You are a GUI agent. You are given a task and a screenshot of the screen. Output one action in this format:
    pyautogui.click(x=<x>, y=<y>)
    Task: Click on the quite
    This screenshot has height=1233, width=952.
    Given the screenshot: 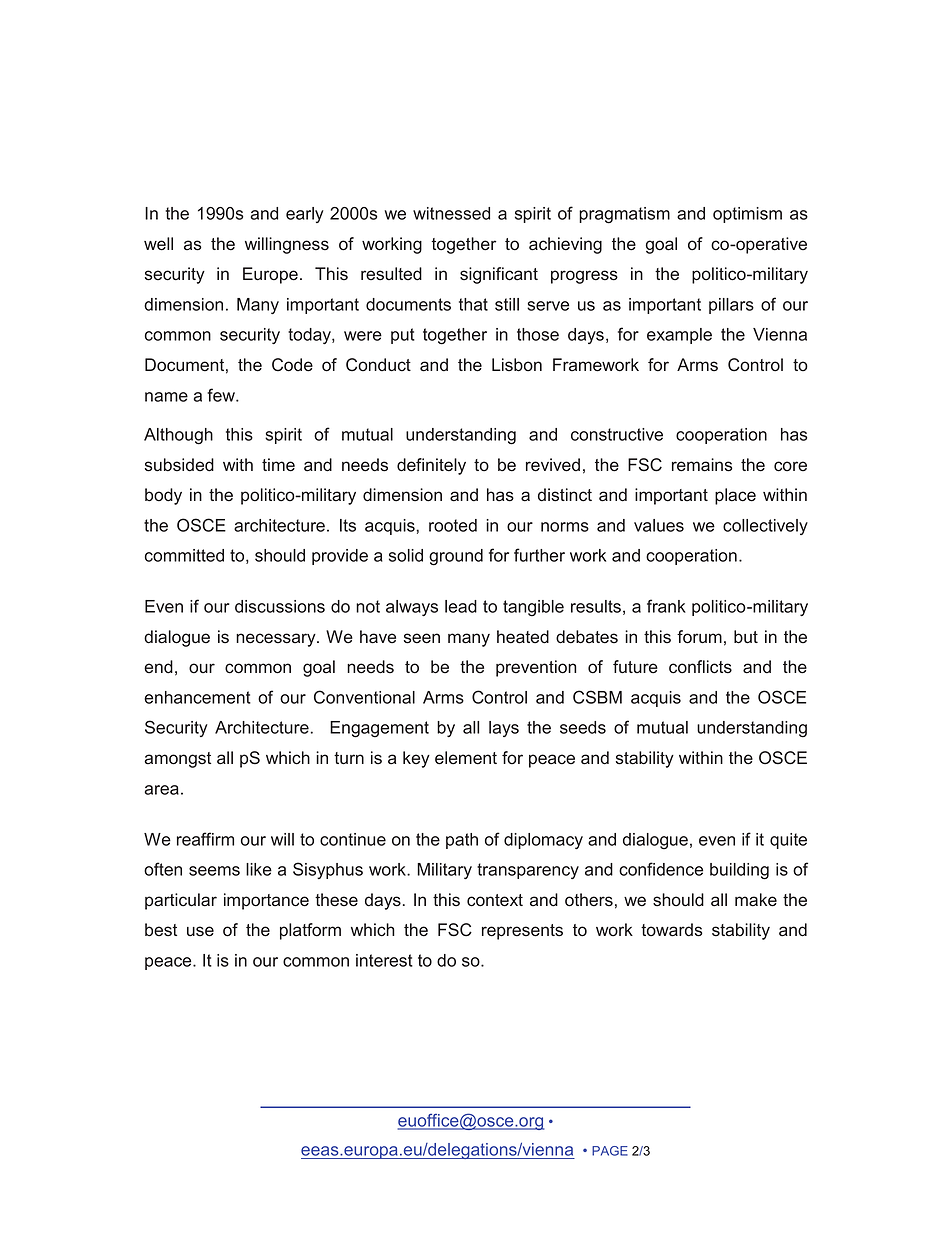 What is the action you would take?
    pyautogui.click(x=788, y=841)
